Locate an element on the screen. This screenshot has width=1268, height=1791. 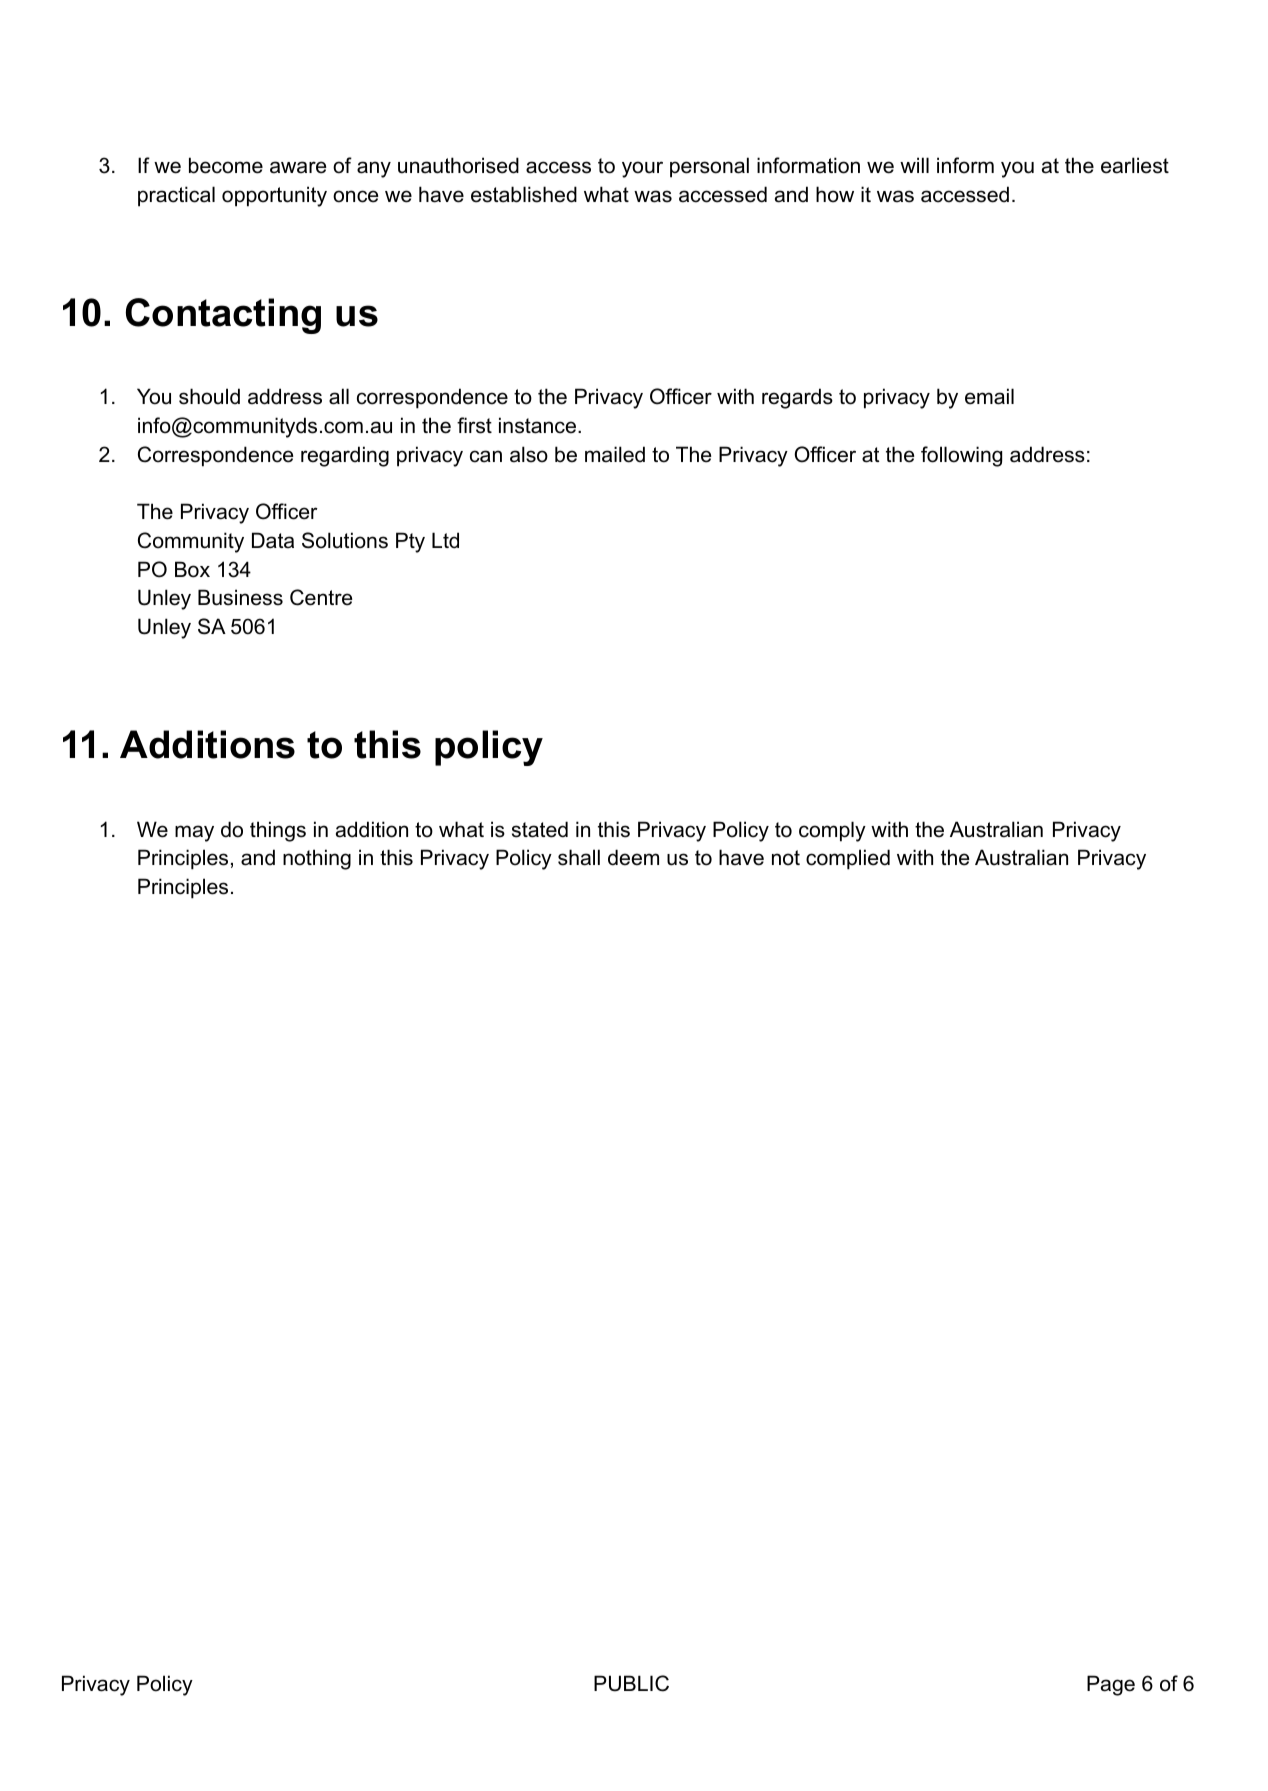
PUBLIC is located at coordinates (631, 1683).
